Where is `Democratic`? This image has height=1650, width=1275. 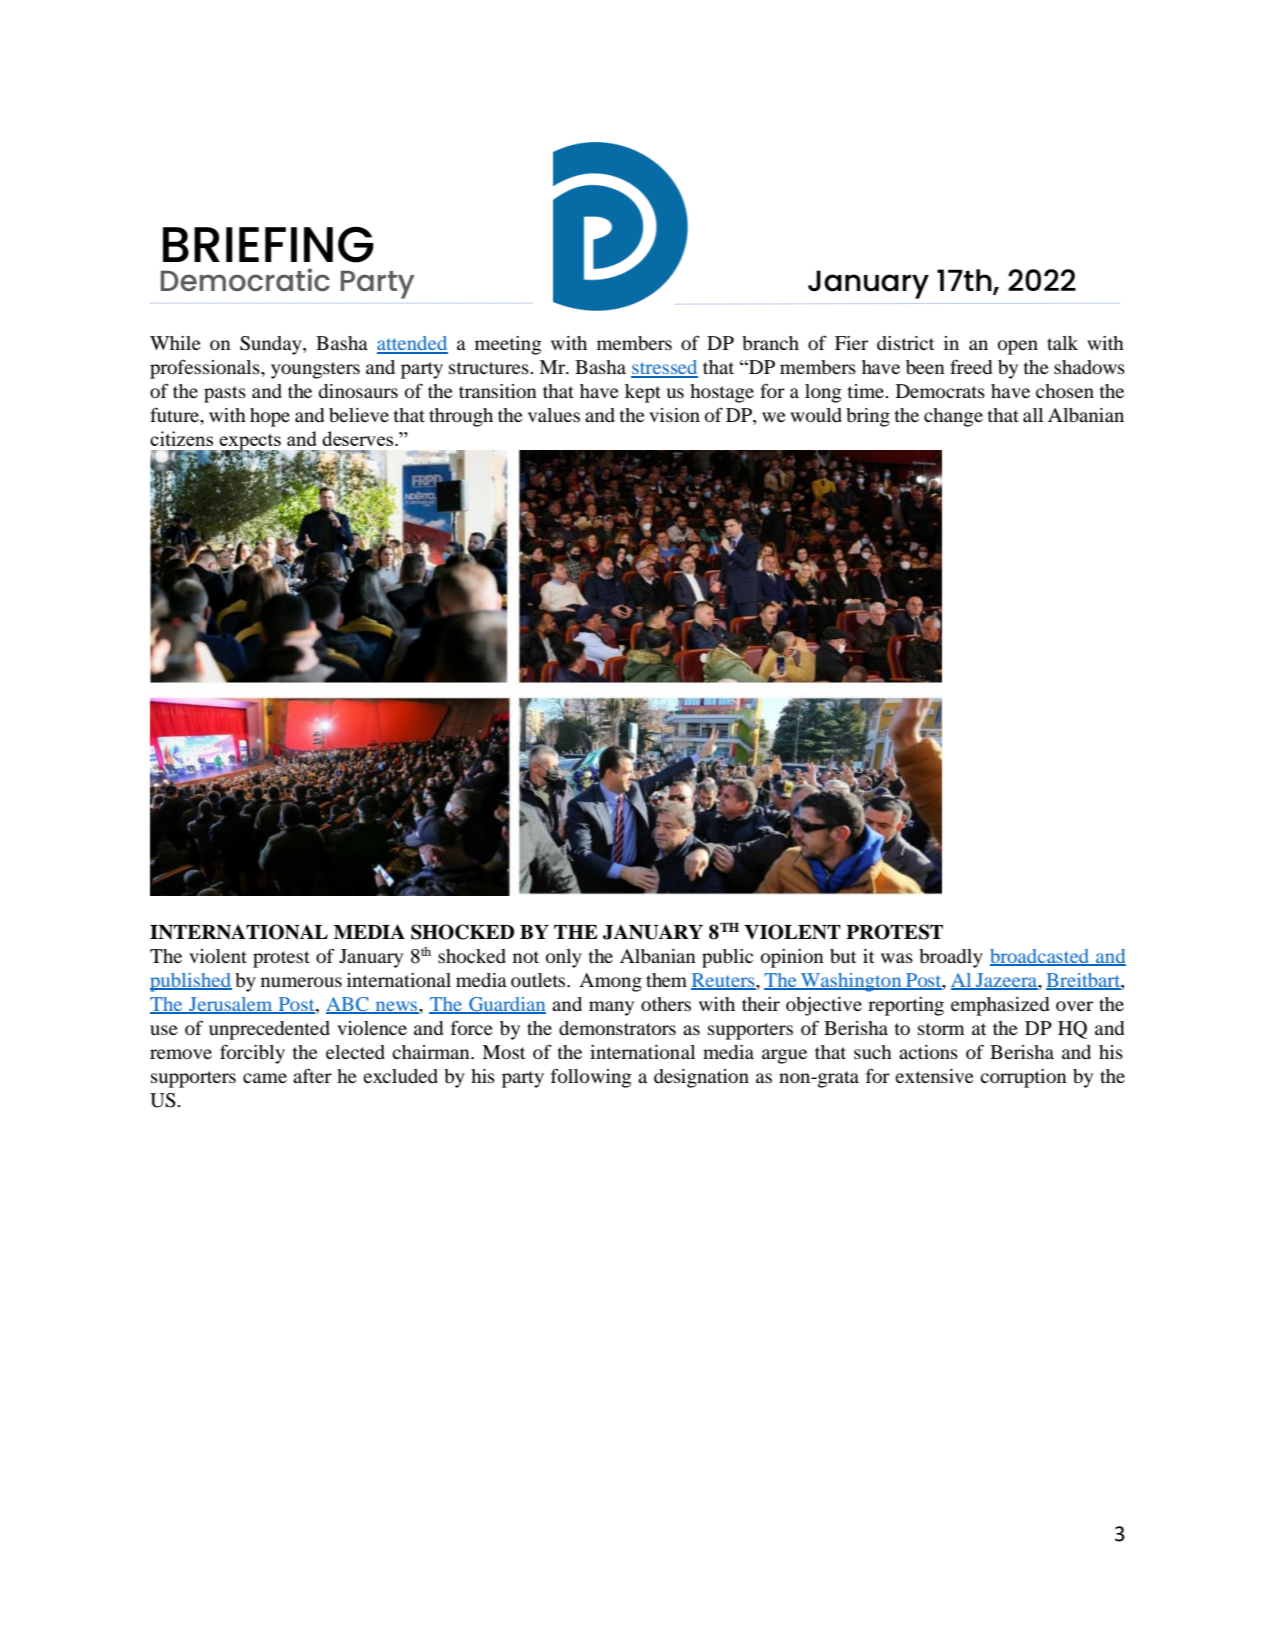
Democratic is located at coordinates (245, 279).
